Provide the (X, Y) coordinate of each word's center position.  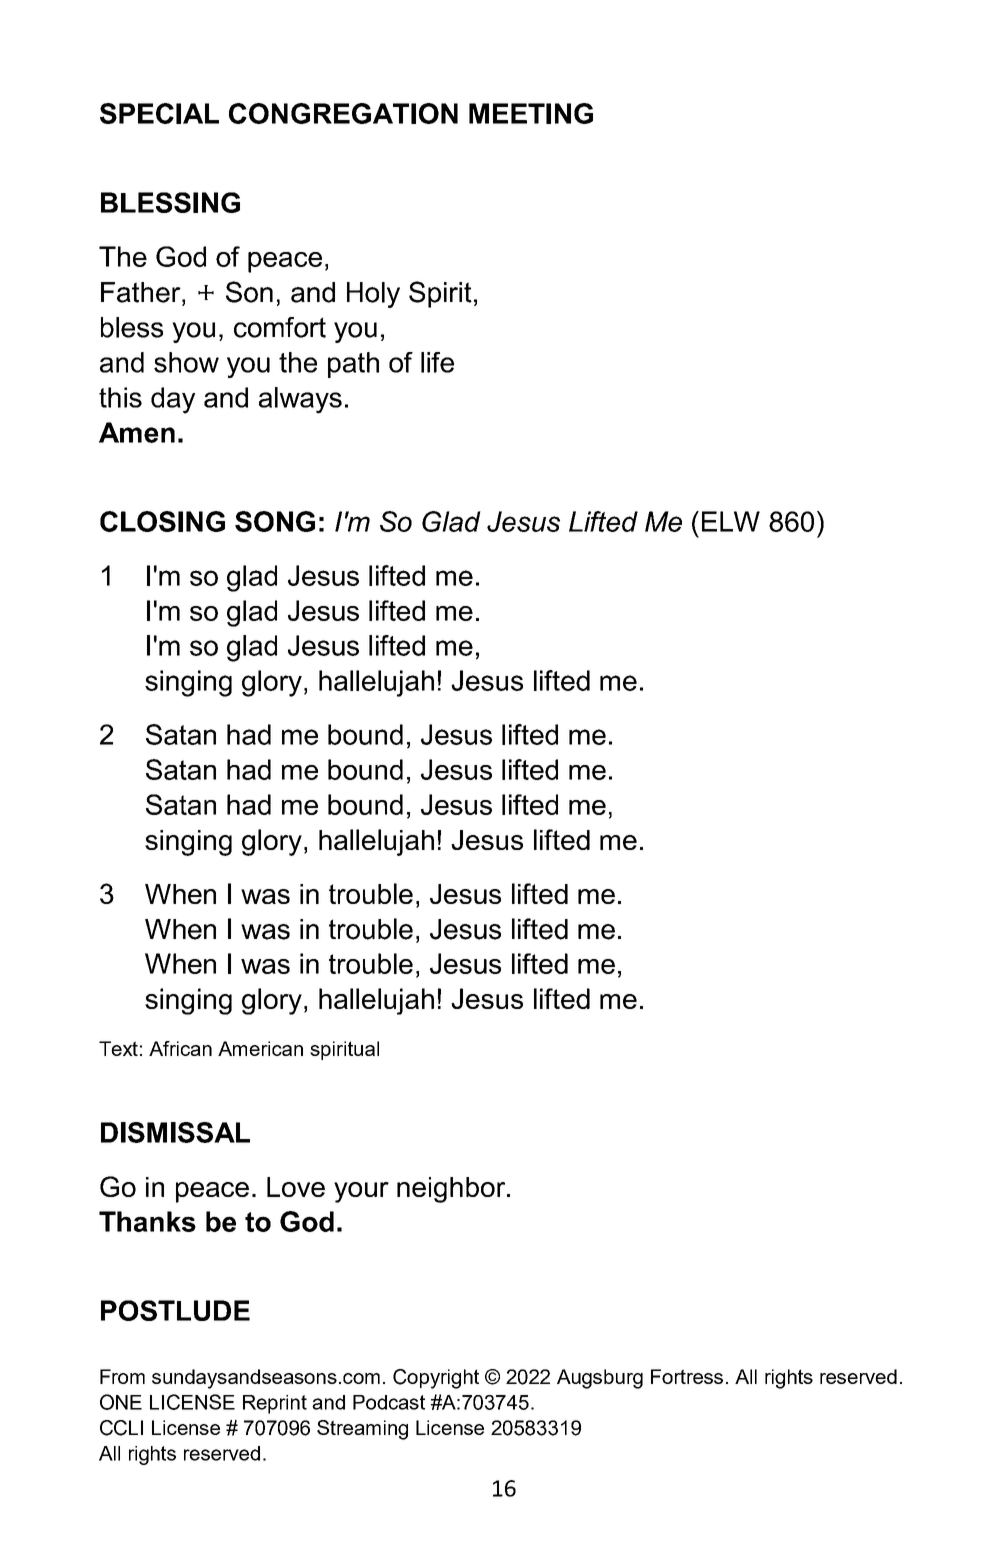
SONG (275, 521)
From (122, 1376)
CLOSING (162, 521)
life (437, 362)
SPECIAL (159, 113)
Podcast (389, 1402)
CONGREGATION (343, 113)
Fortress (687, 1376)
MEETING (531, 113)
